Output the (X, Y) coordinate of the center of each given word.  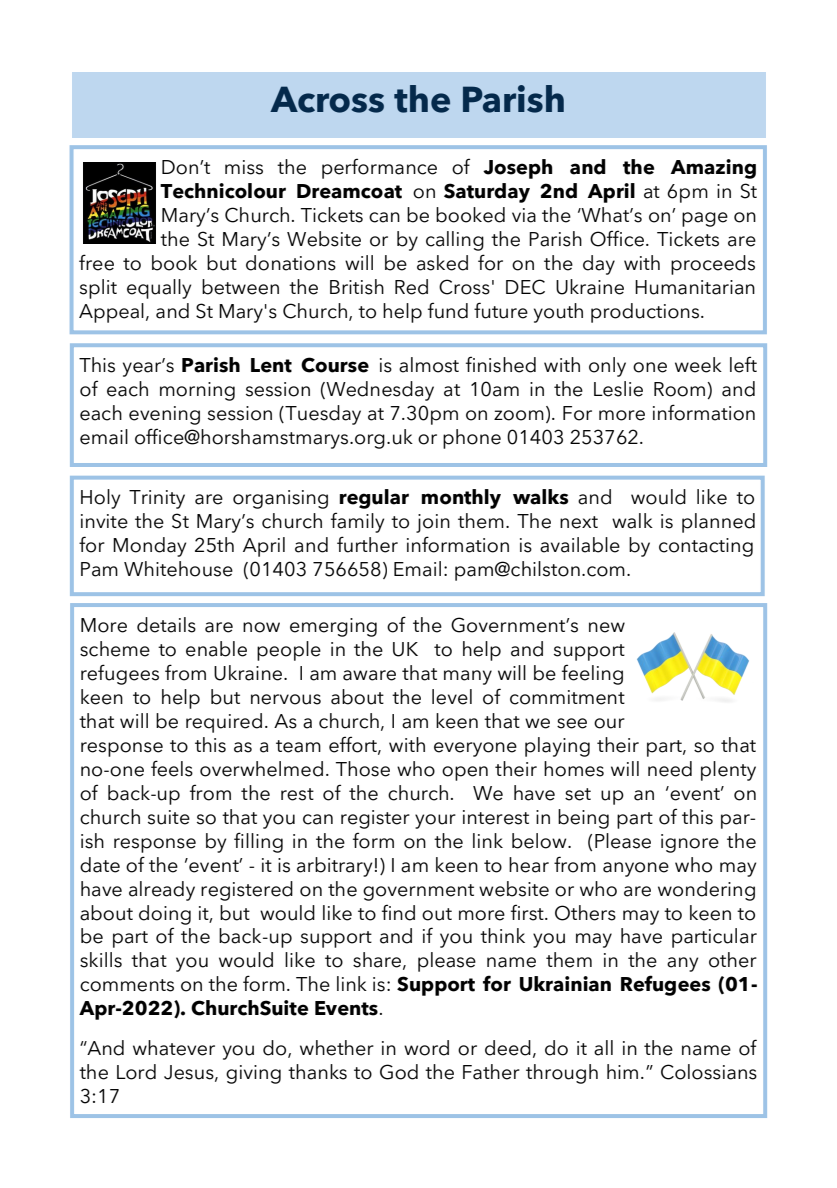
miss (244, 167)
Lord (136, 1072)
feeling (592, 675)
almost (429, 365)
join (433, 523)
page (705, 219)
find (398, 913)
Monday (149, 547)
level (452, 697)
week (698, 365)
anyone (636, 869)
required (224, 723)
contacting (706, 547)
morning (197, 391)
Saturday (487, 193)
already (162, 891)
